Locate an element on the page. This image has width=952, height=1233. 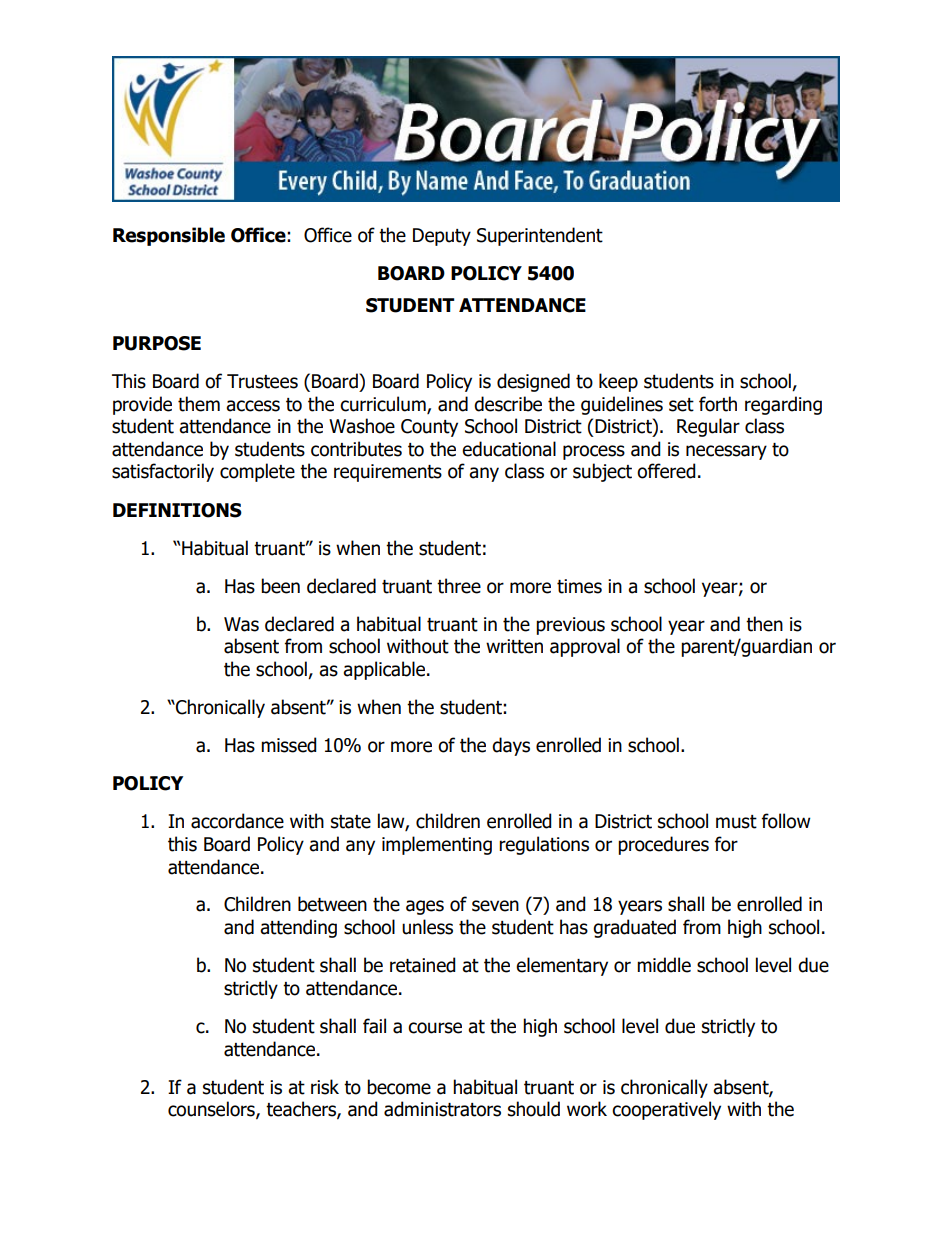
written is located at coordinates (514, 646).
